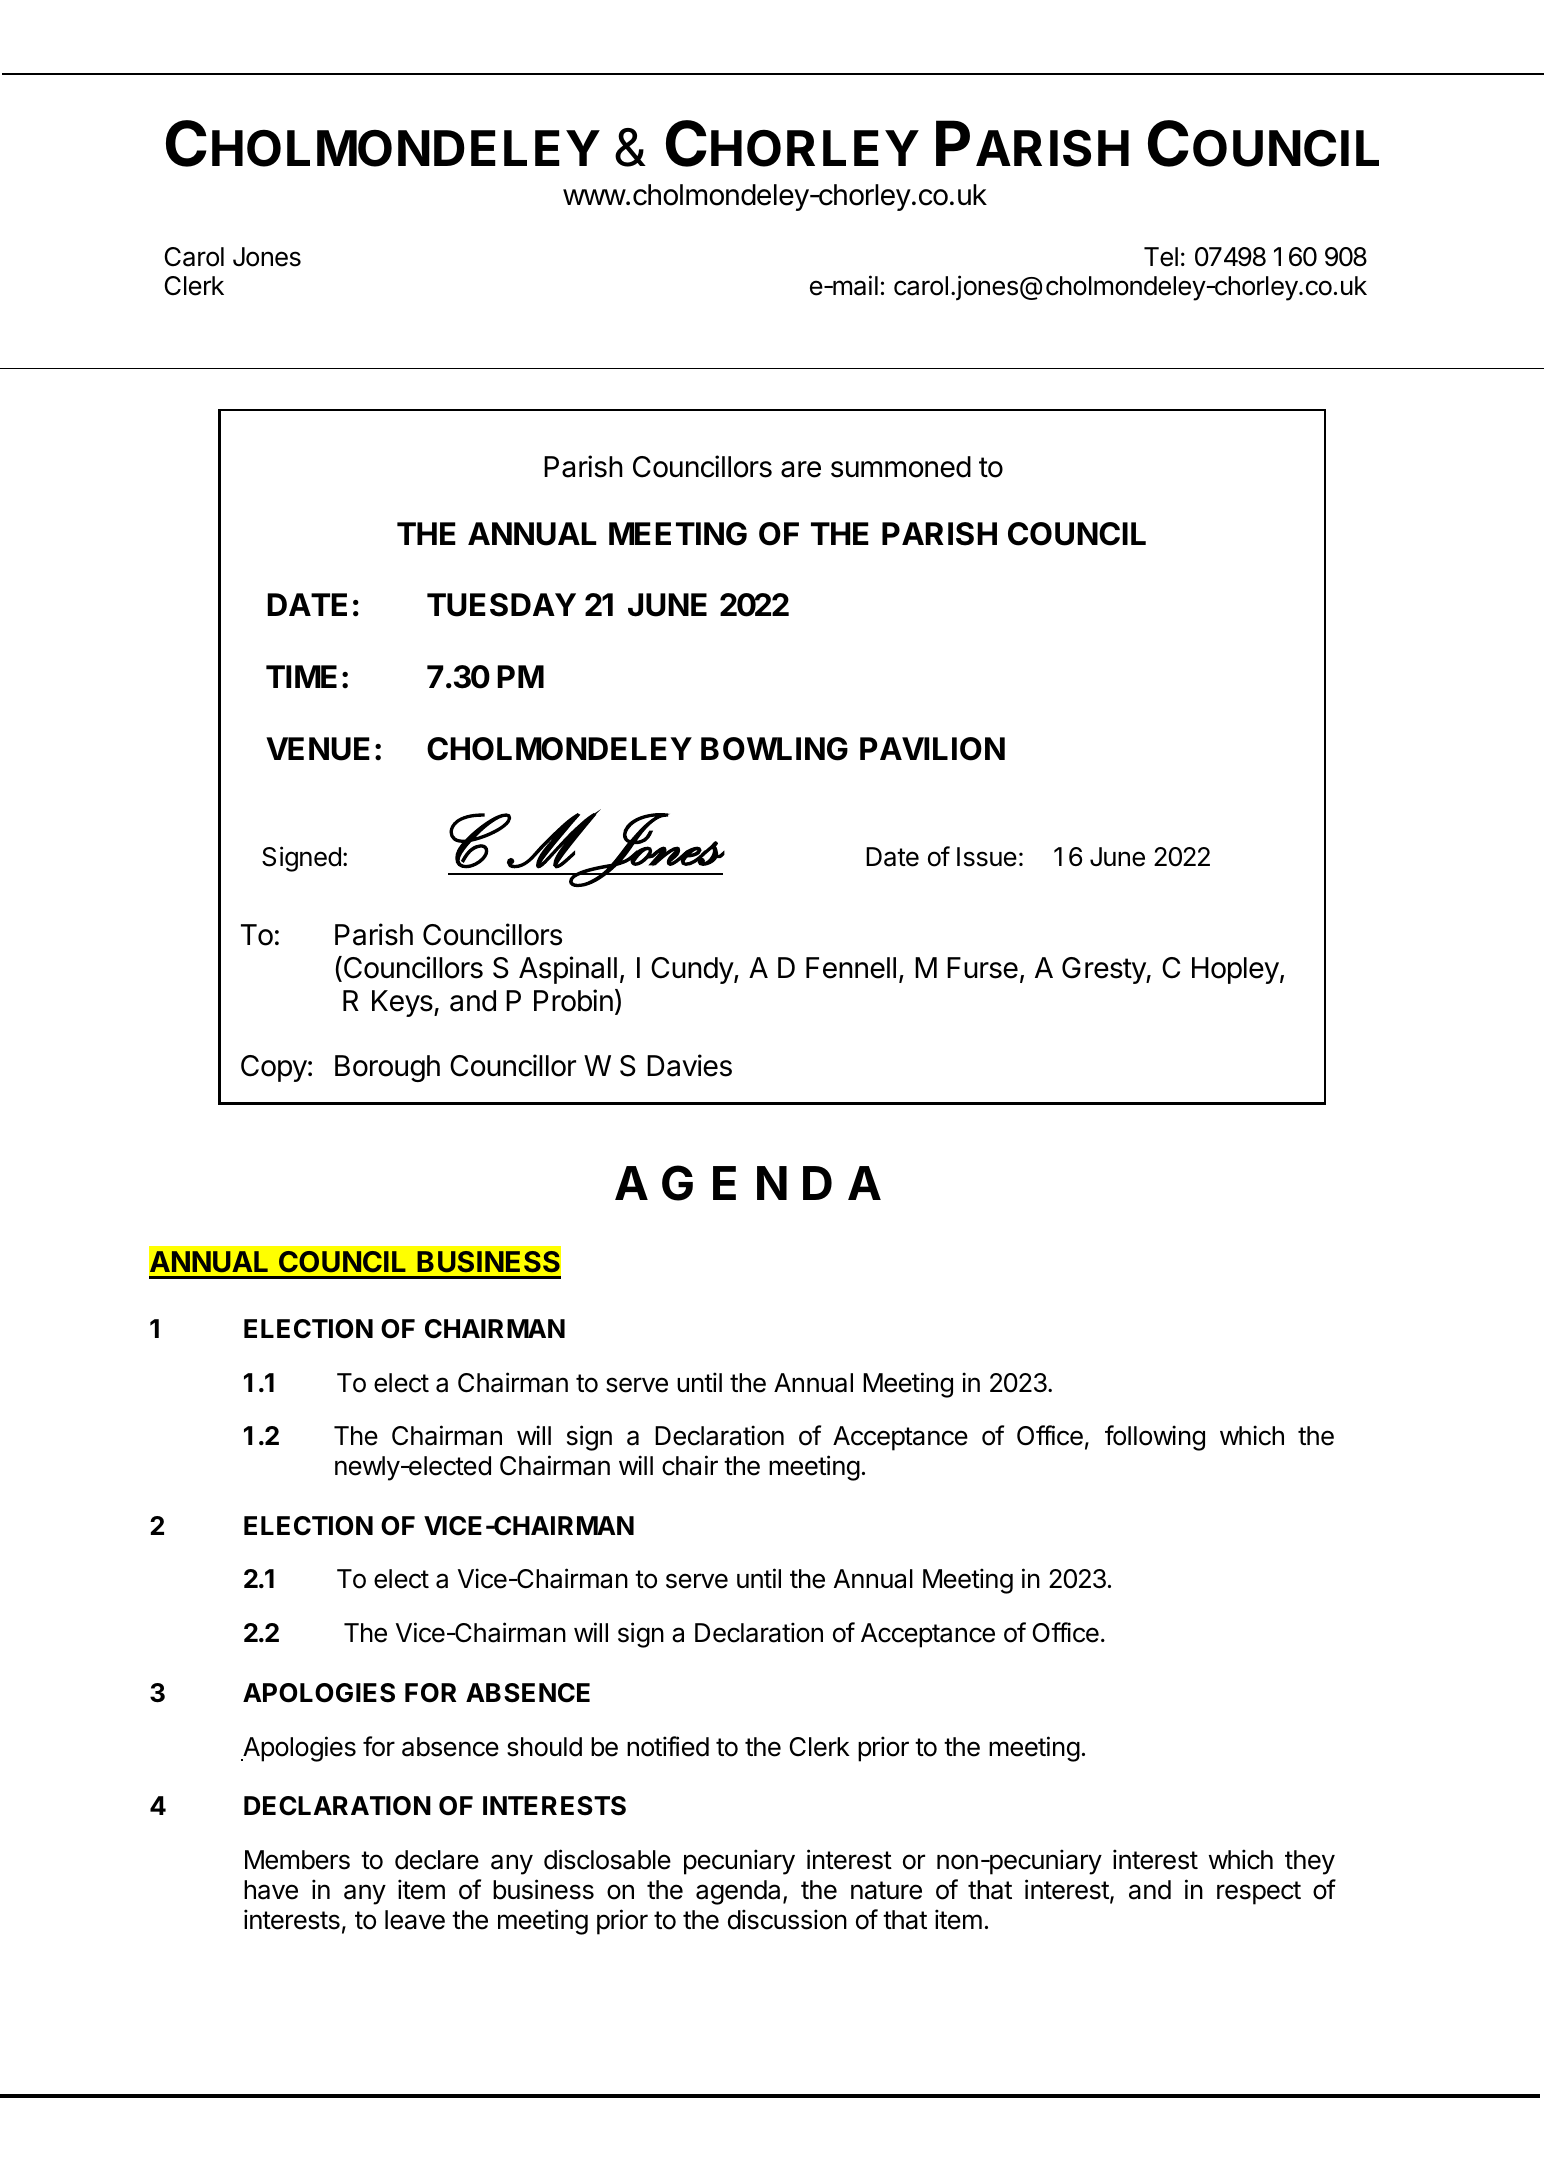 The image size is (1544, 2182). Describe the element at coordinates (501, 605) in the page. I see `TUESDAY` at that location.
